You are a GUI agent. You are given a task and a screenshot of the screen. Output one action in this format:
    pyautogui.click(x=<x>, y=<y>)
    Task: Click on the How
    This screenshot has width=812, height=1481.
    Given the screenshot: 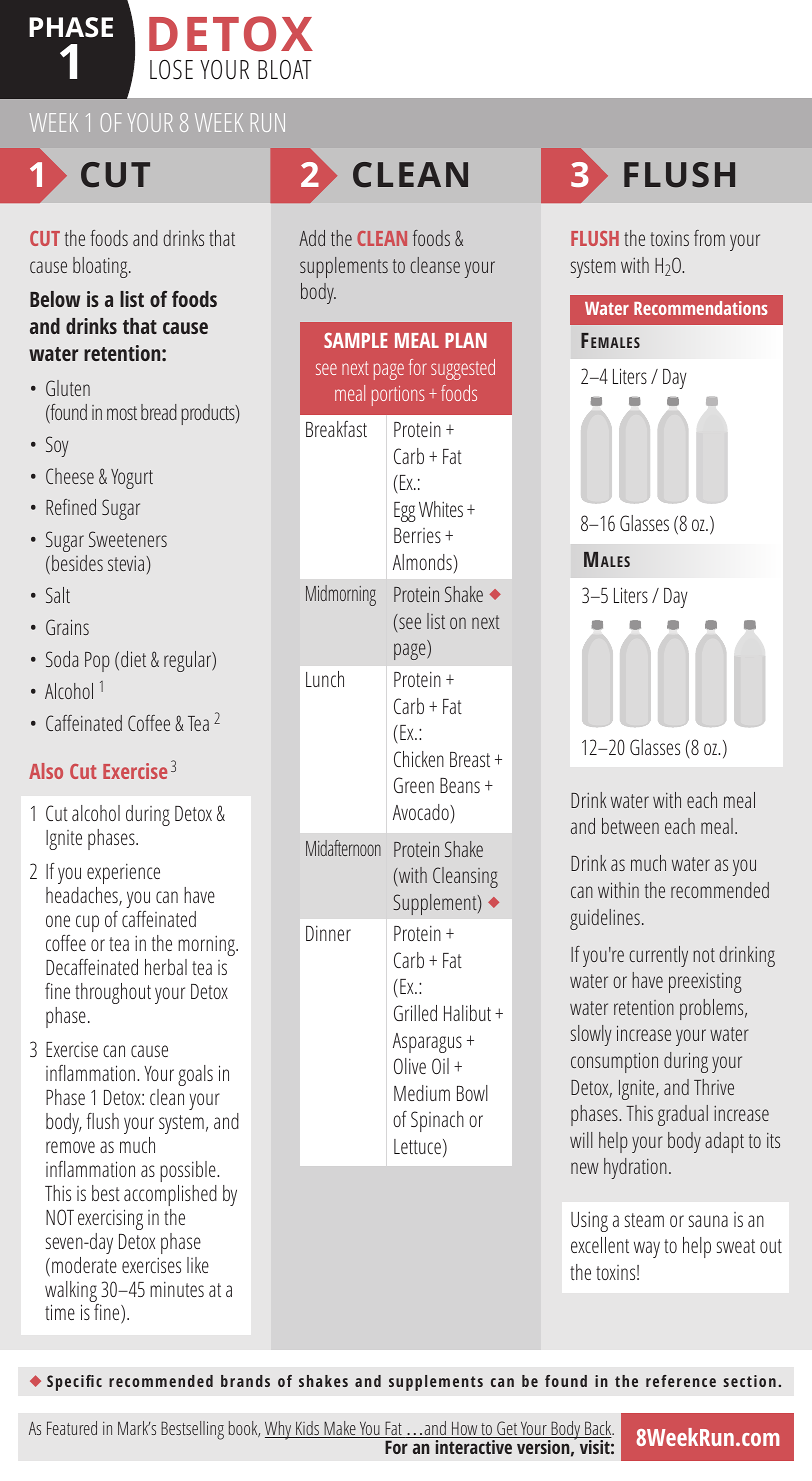 What is the action you would take?
    pyautogui.click(x=465, y=1430)
